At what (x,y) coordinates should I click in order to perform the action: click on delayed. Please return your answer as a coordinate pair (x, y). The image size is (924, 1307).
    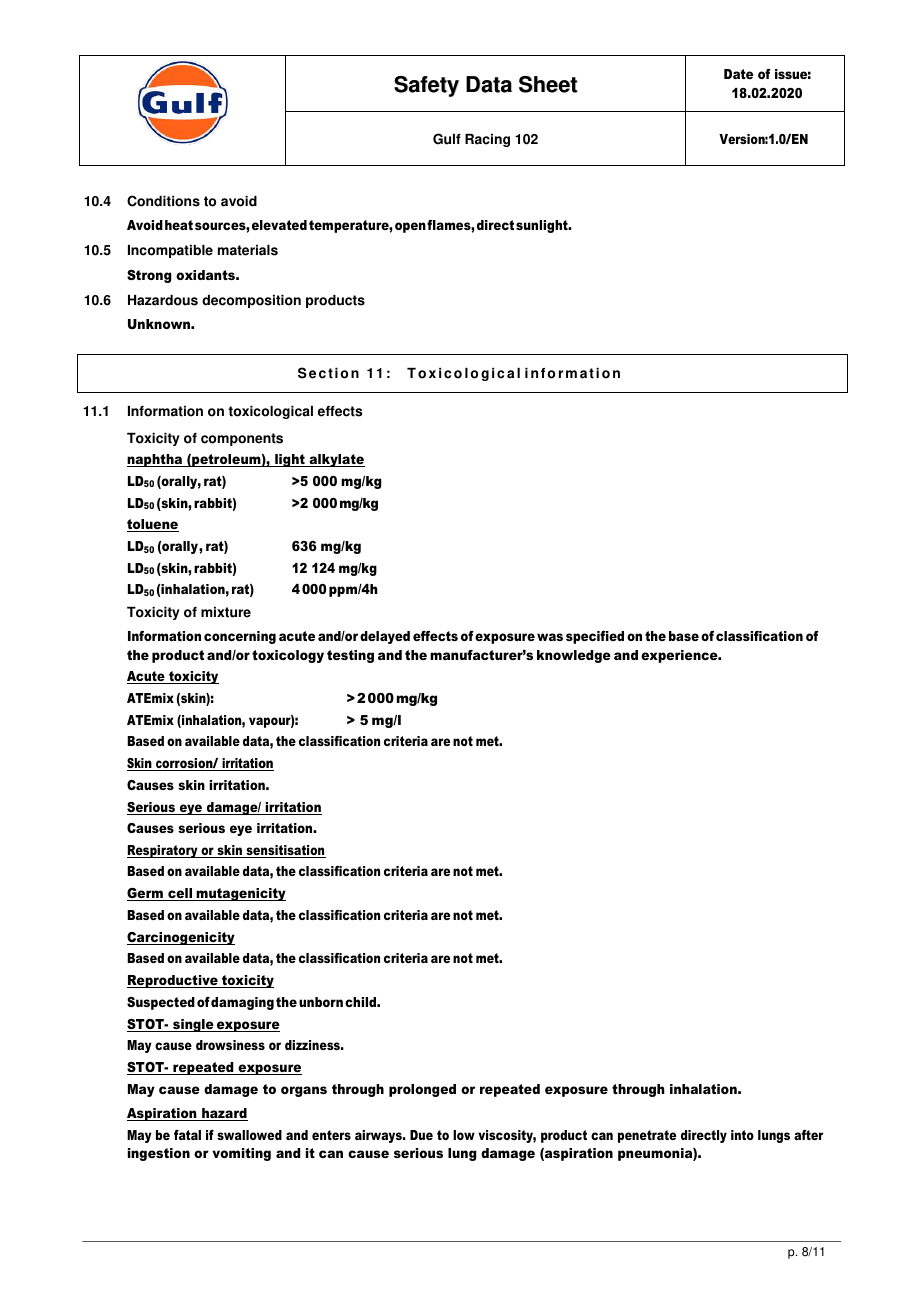
    Looking at the image, I should click on (385, 637).
